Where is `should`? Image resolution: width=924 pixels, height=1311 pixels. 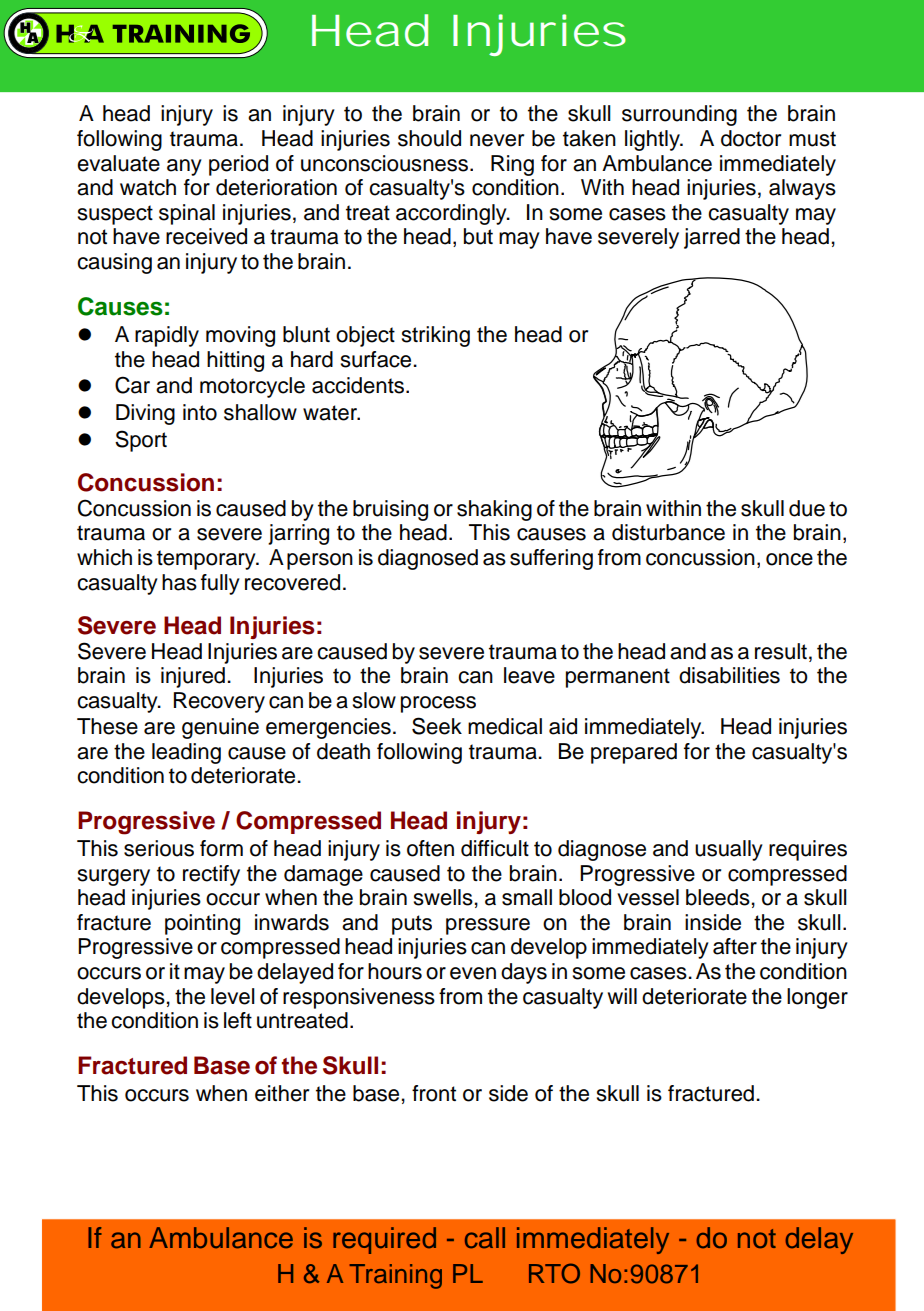
should is located at coordinates (429, 138).
